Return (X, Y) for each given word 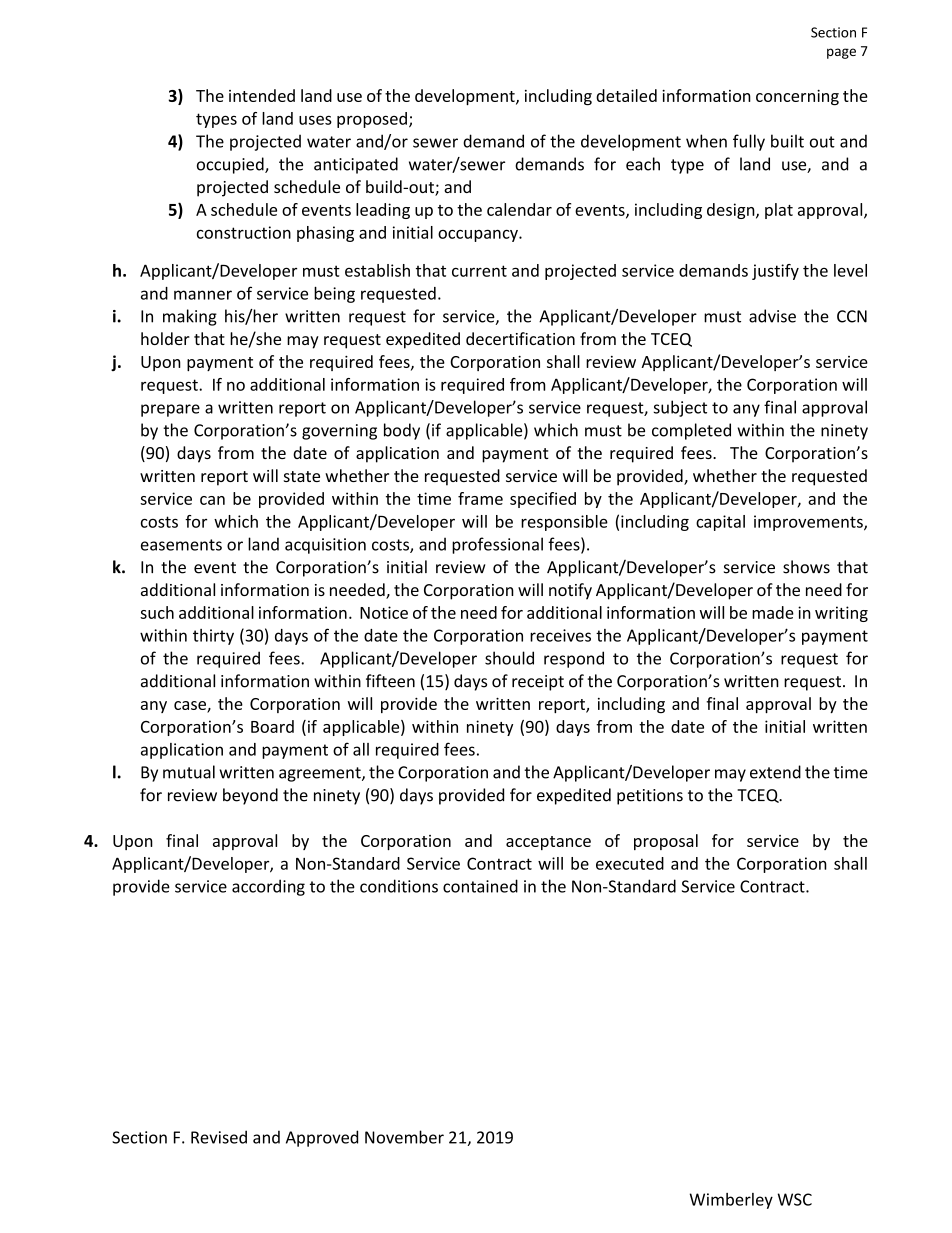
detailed (626, 95)
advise (772, 316)
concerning (797, 98)
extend (775, 772)
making (190, 317)
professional (497, 545)
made (773, 612)
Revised (219, 1137)
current (479, 271)
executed (630, 863)
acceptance (548, 843)
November (404, 1137)
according (268, 887)
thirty (213, 637)
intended (262, 95)
